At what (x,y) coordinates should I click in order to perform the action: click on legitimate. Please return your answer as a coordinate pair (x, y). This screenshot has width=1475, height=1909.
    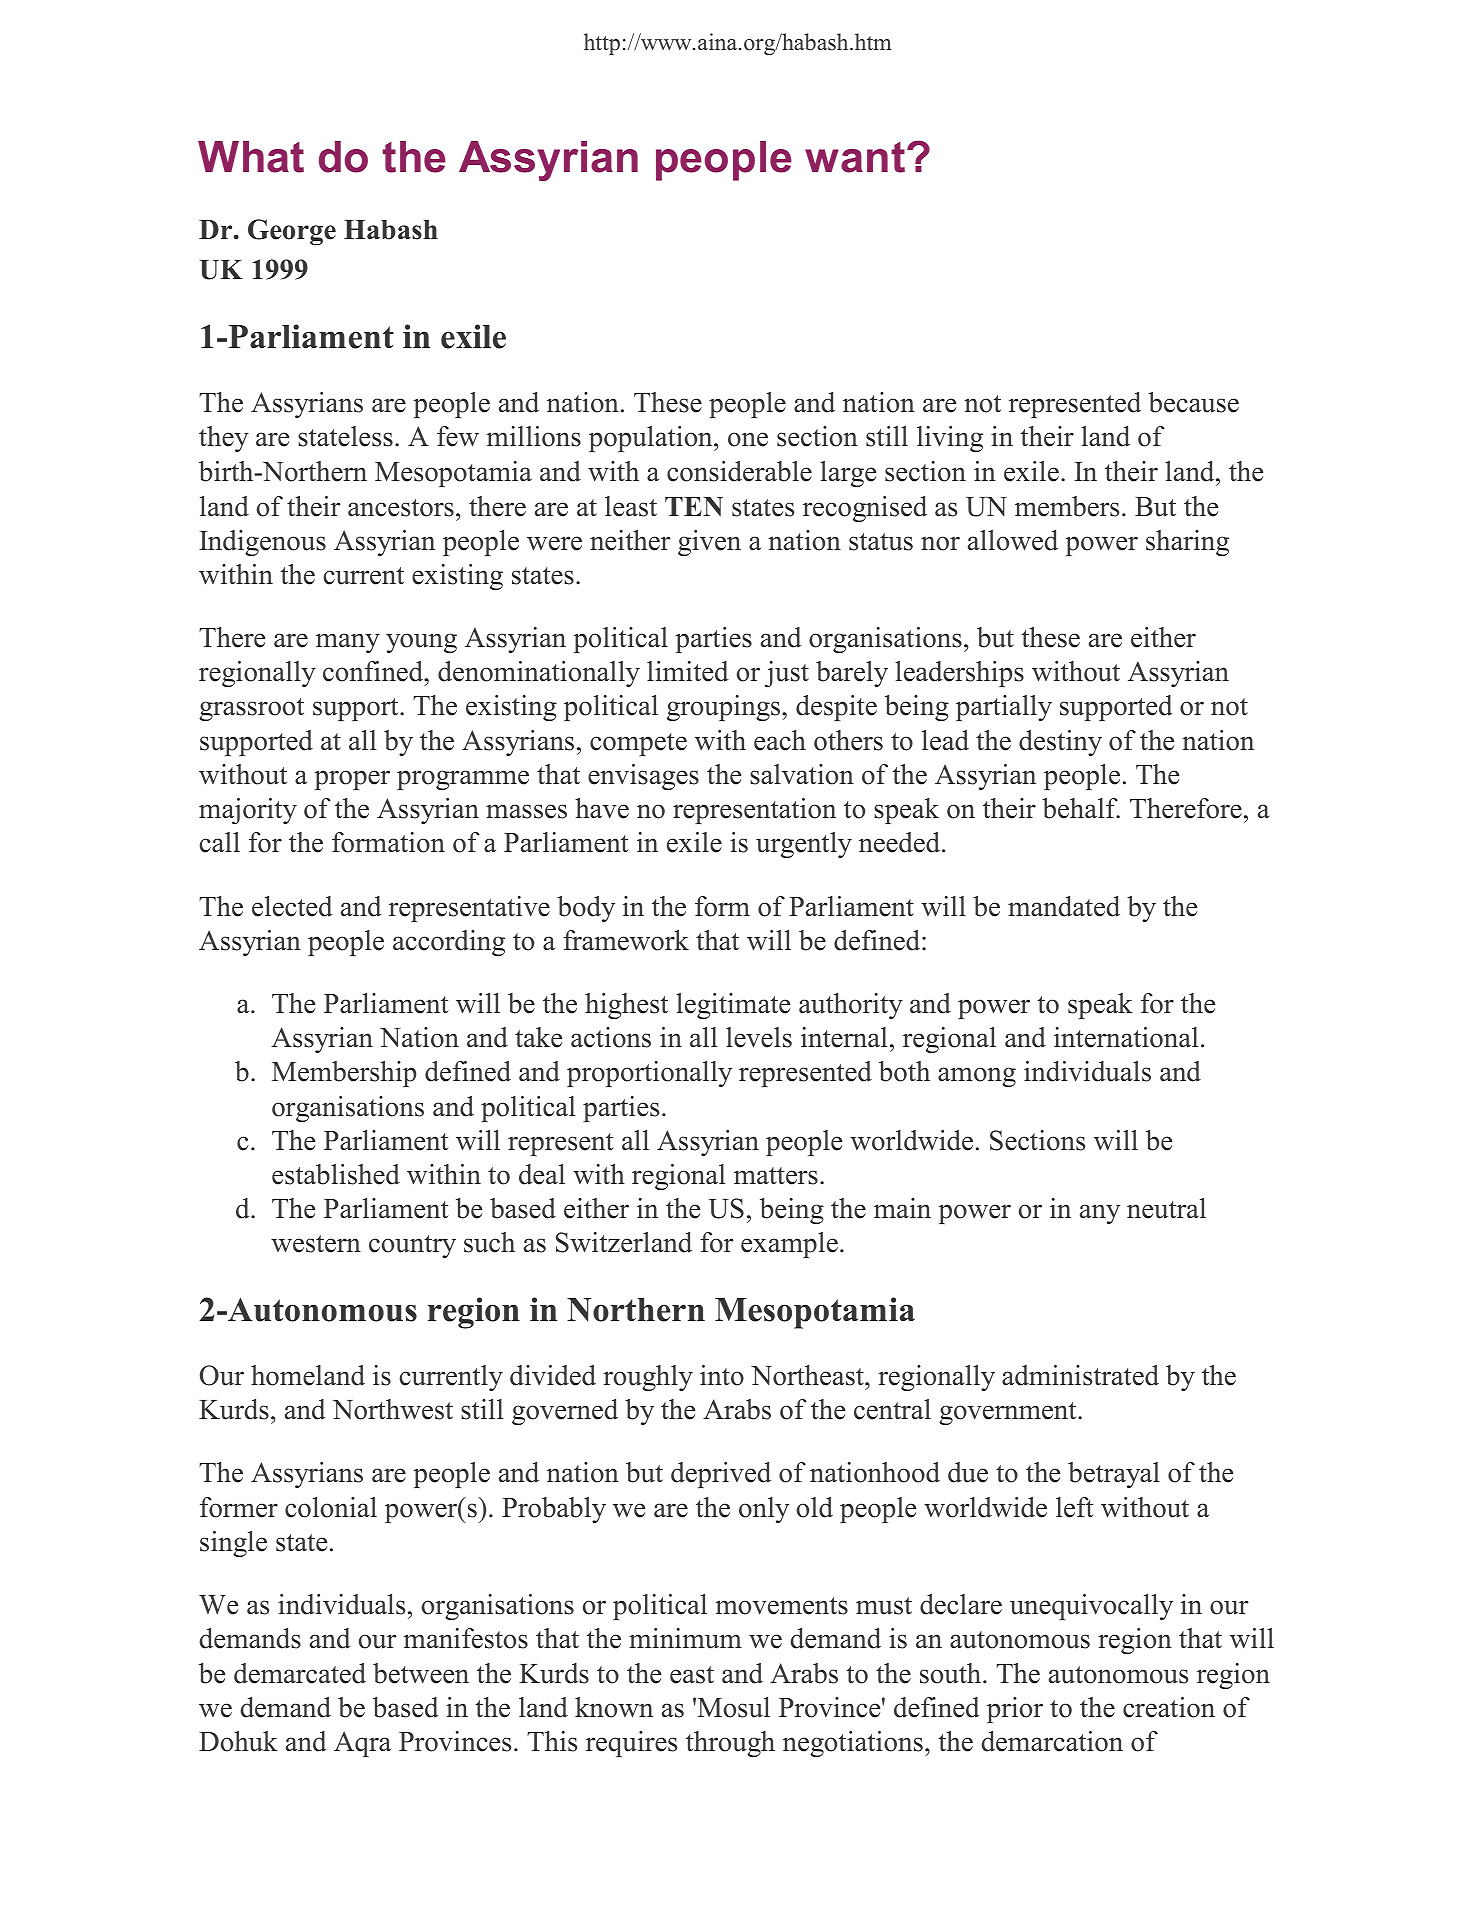
    Looking at the image, I should click on (733, 1006).
